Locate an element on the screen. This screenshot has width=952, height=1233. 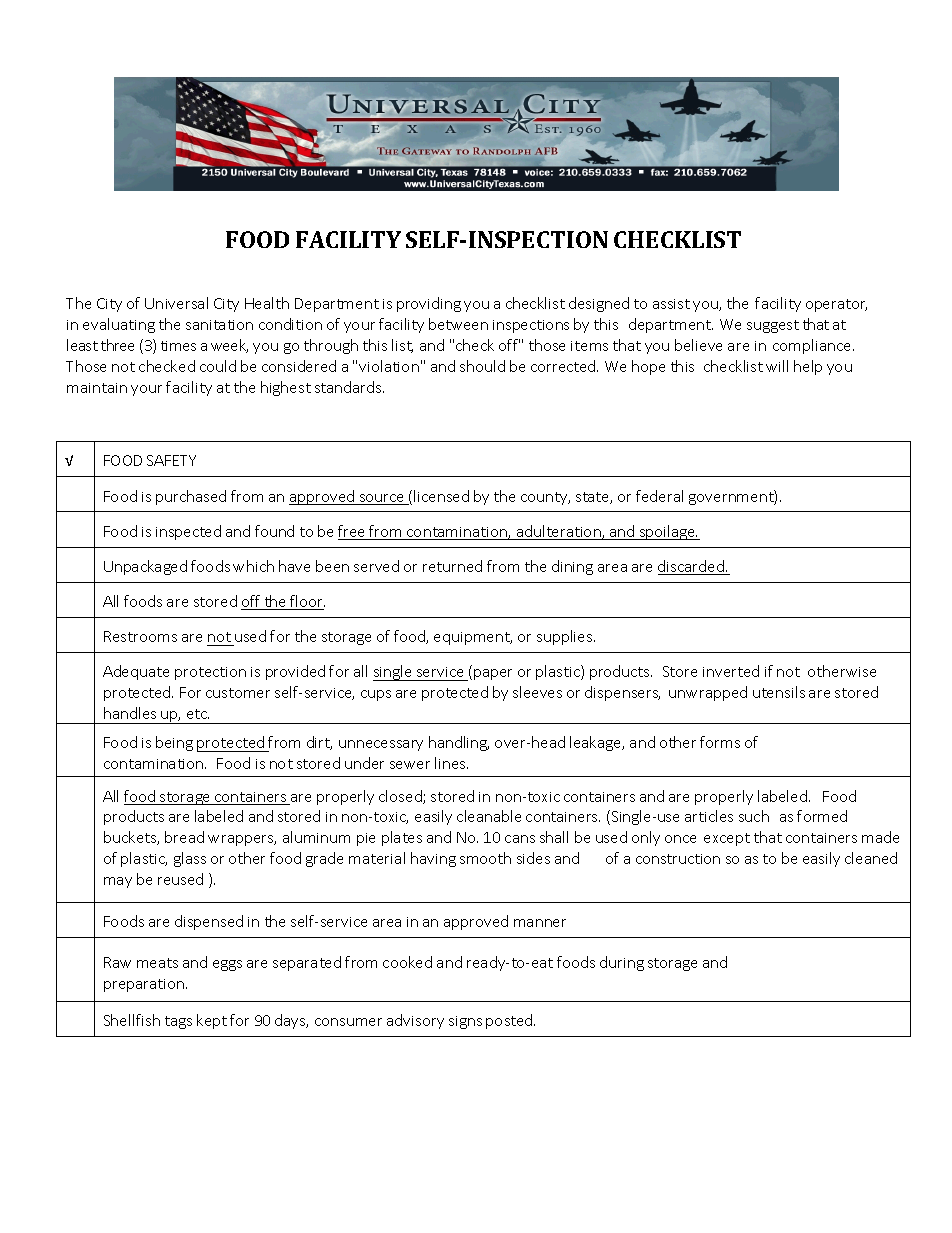
being is located at coordinates (174, 743).
